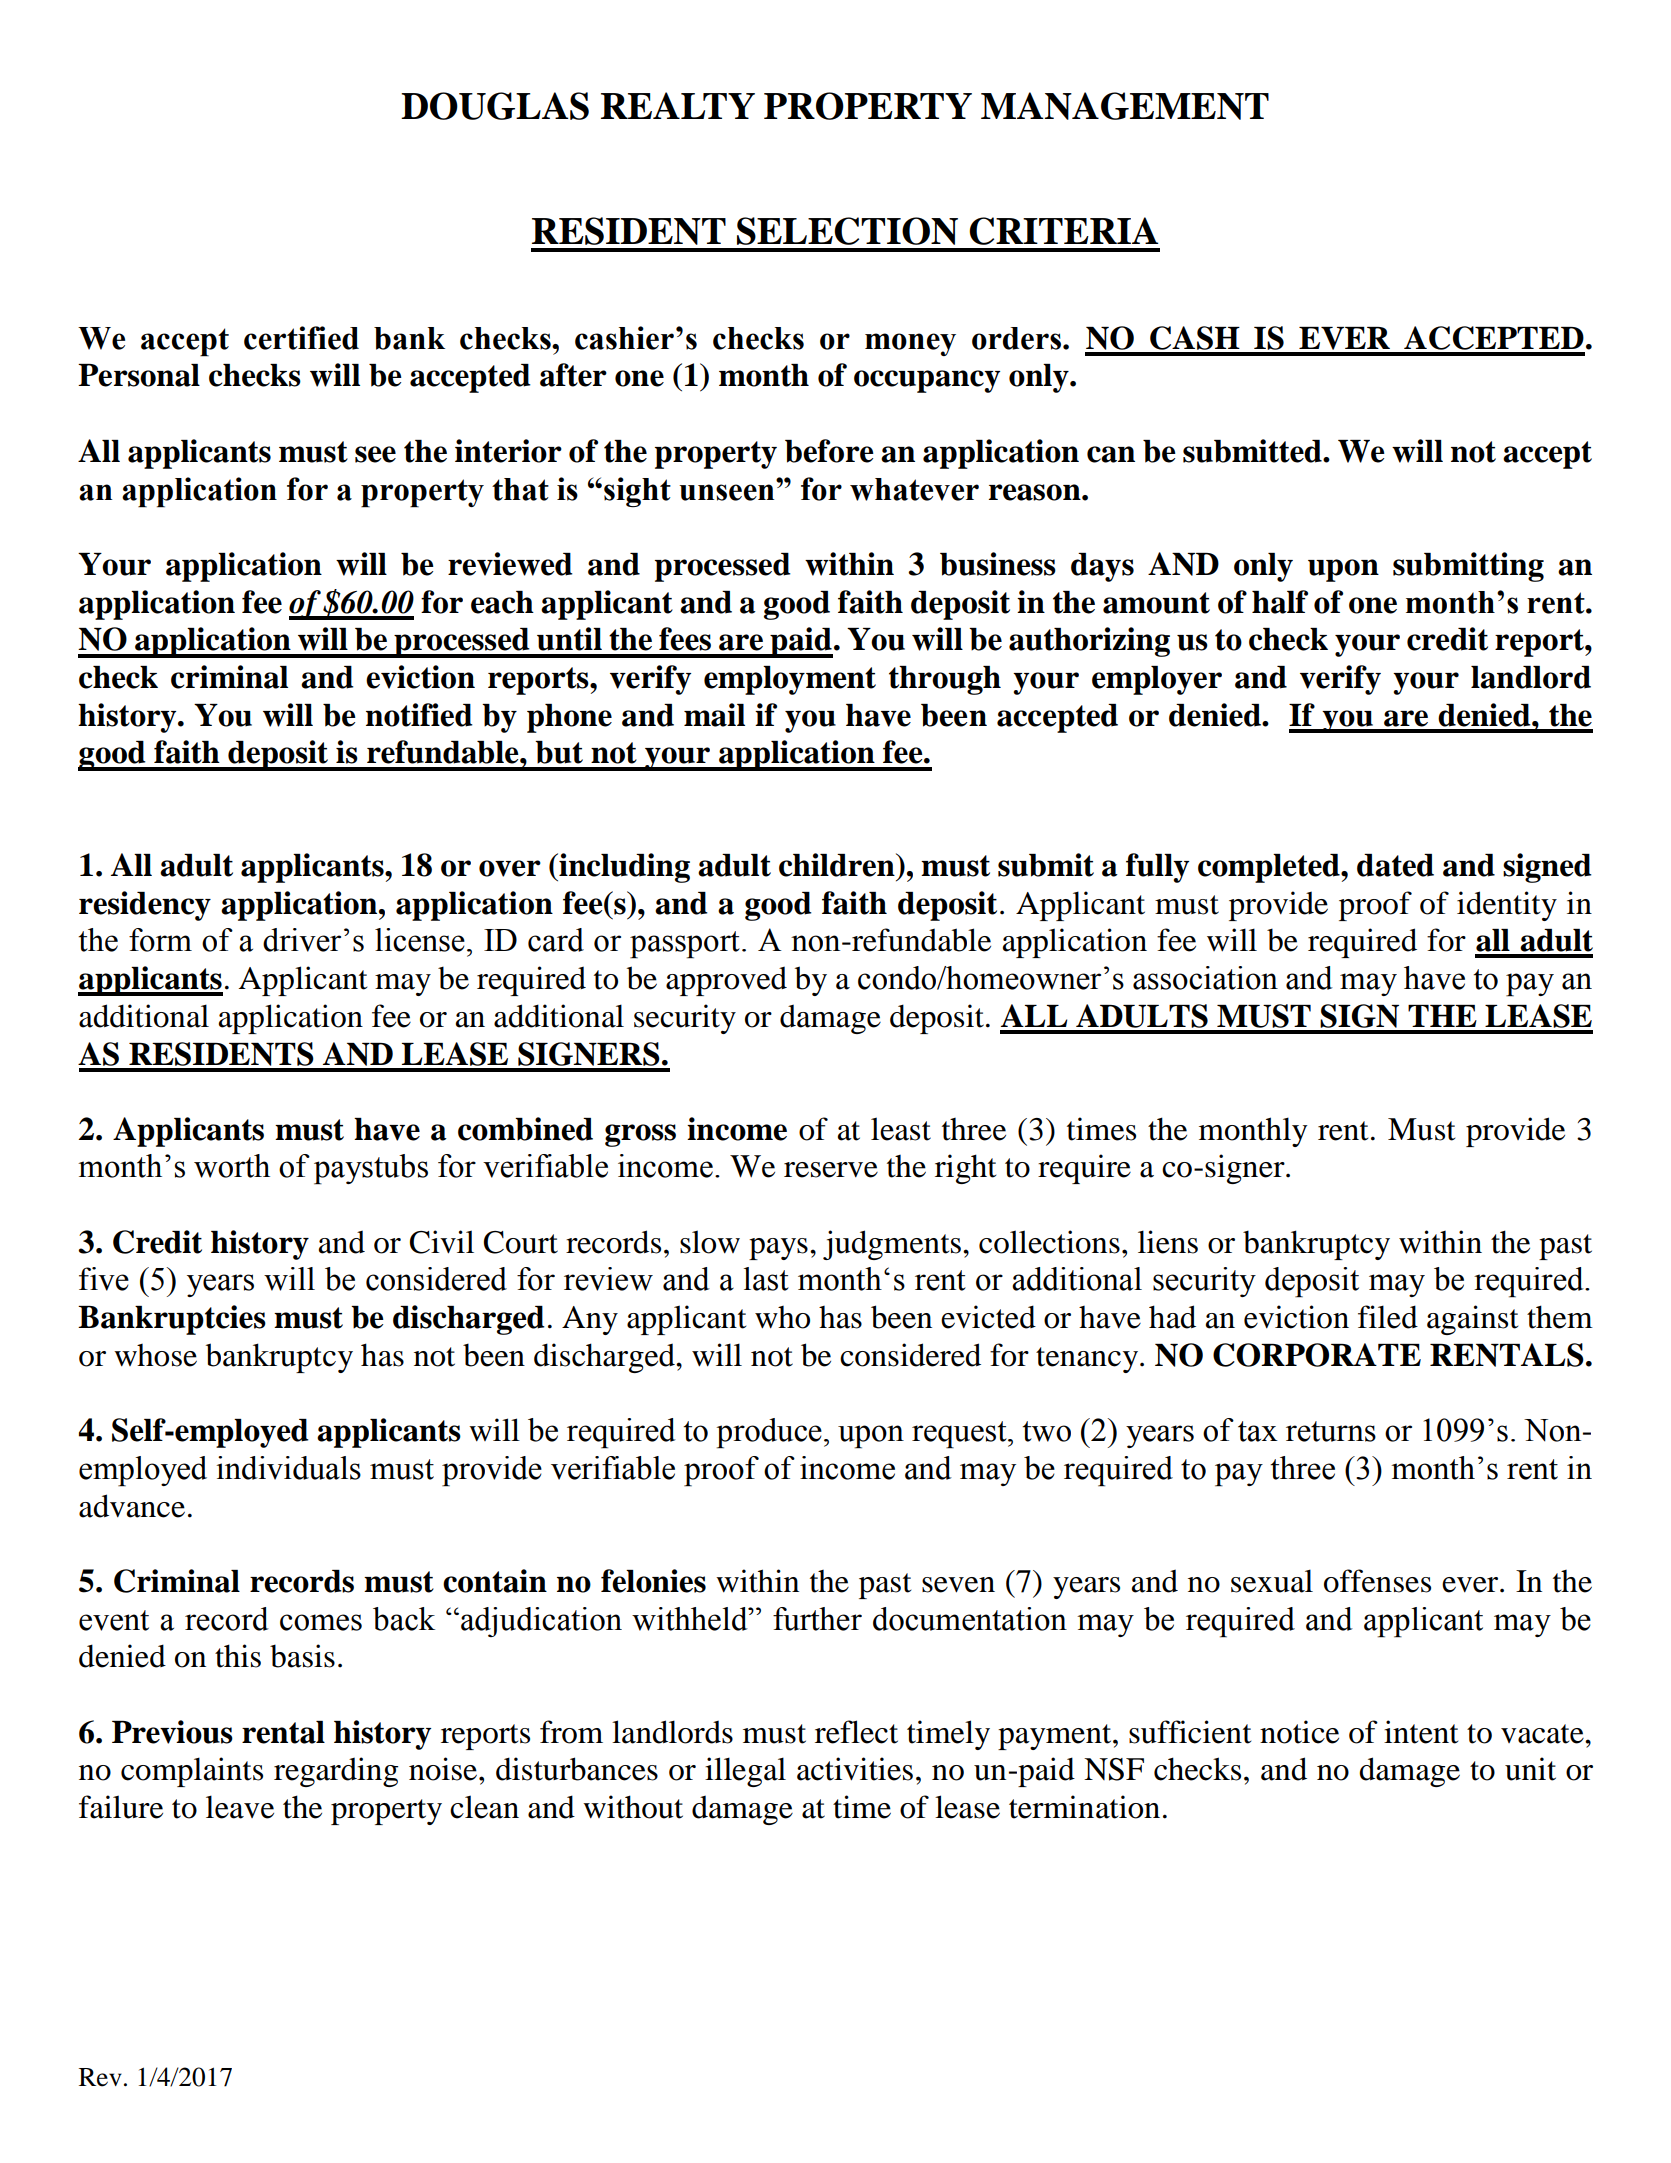 The image size is (1671, 2163). Describe the element at coordinates (847, 231) in the page. I see `SELECTION` at that location.
